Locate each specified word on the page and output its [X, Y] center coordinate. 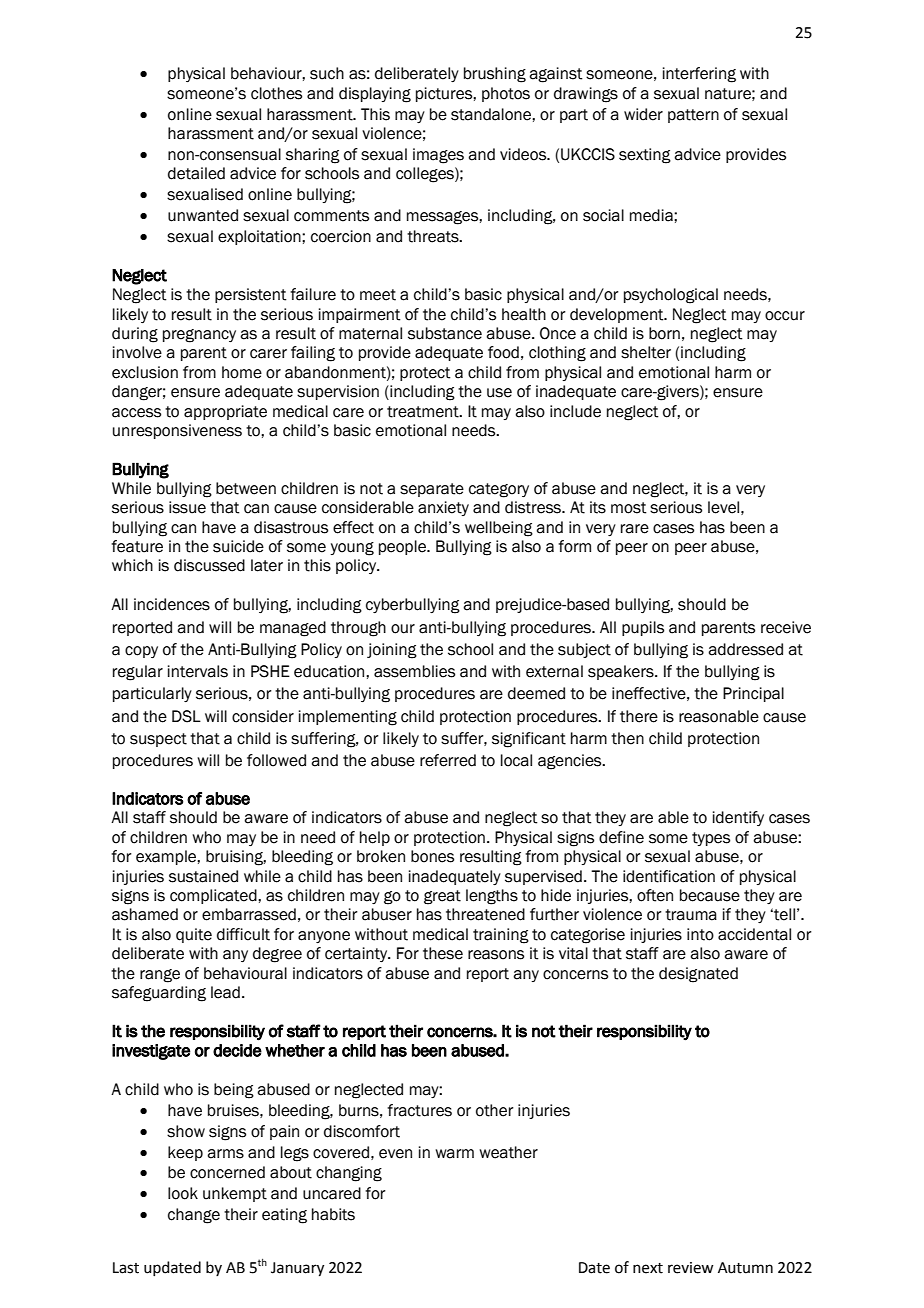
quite [194, 935]
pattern [693, 116]
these [443, 953]
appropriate [225, 412]
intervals [198, 671]
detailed [196, 173]
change [194, 1216]
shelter [646, 352]
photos [506, 94]
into [700, 934]
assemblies [414, 671]
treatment [424, 412]
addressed [745, 649]
